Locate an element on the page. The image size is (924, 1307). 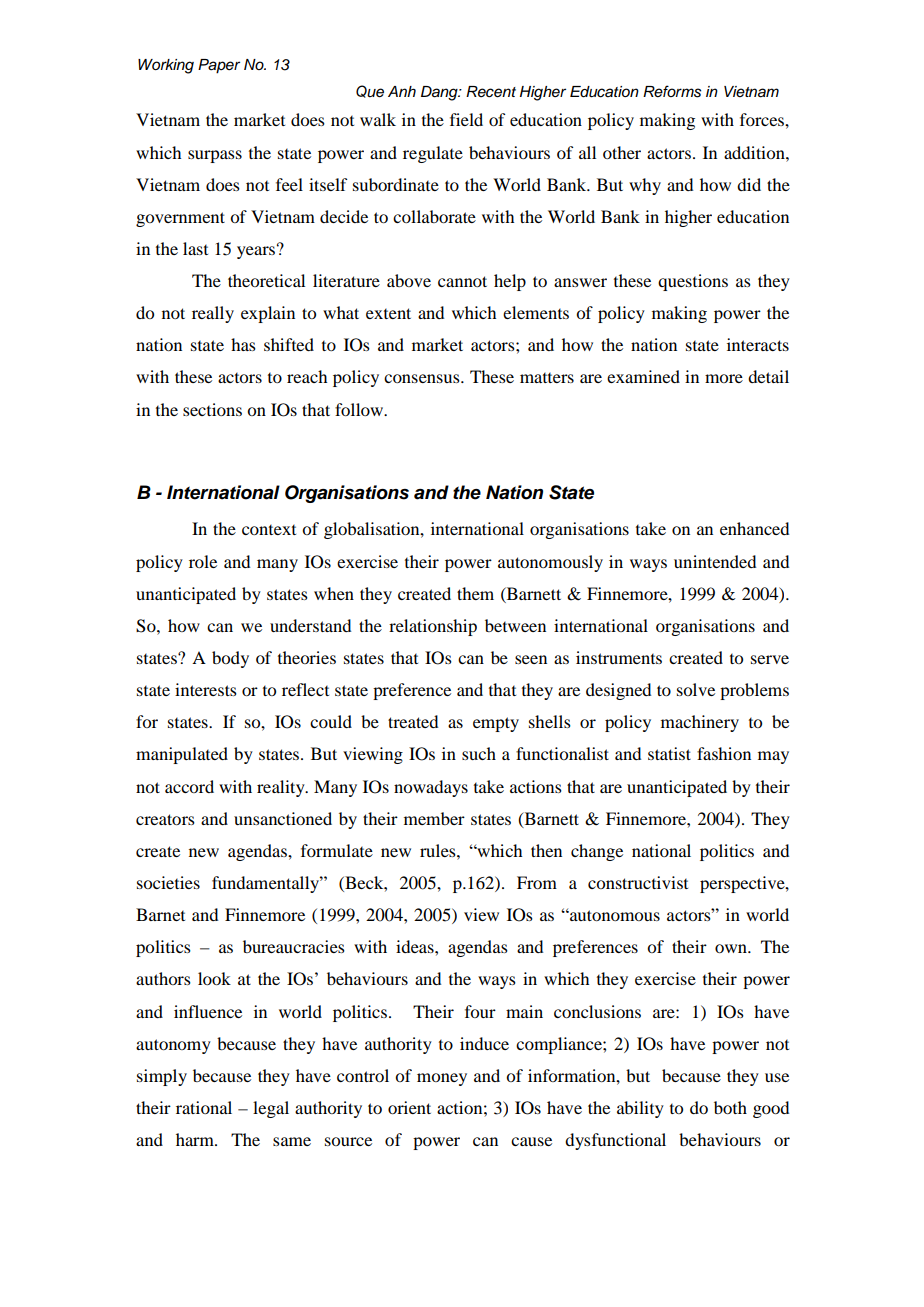
such is located at coordinates (479, 753).
